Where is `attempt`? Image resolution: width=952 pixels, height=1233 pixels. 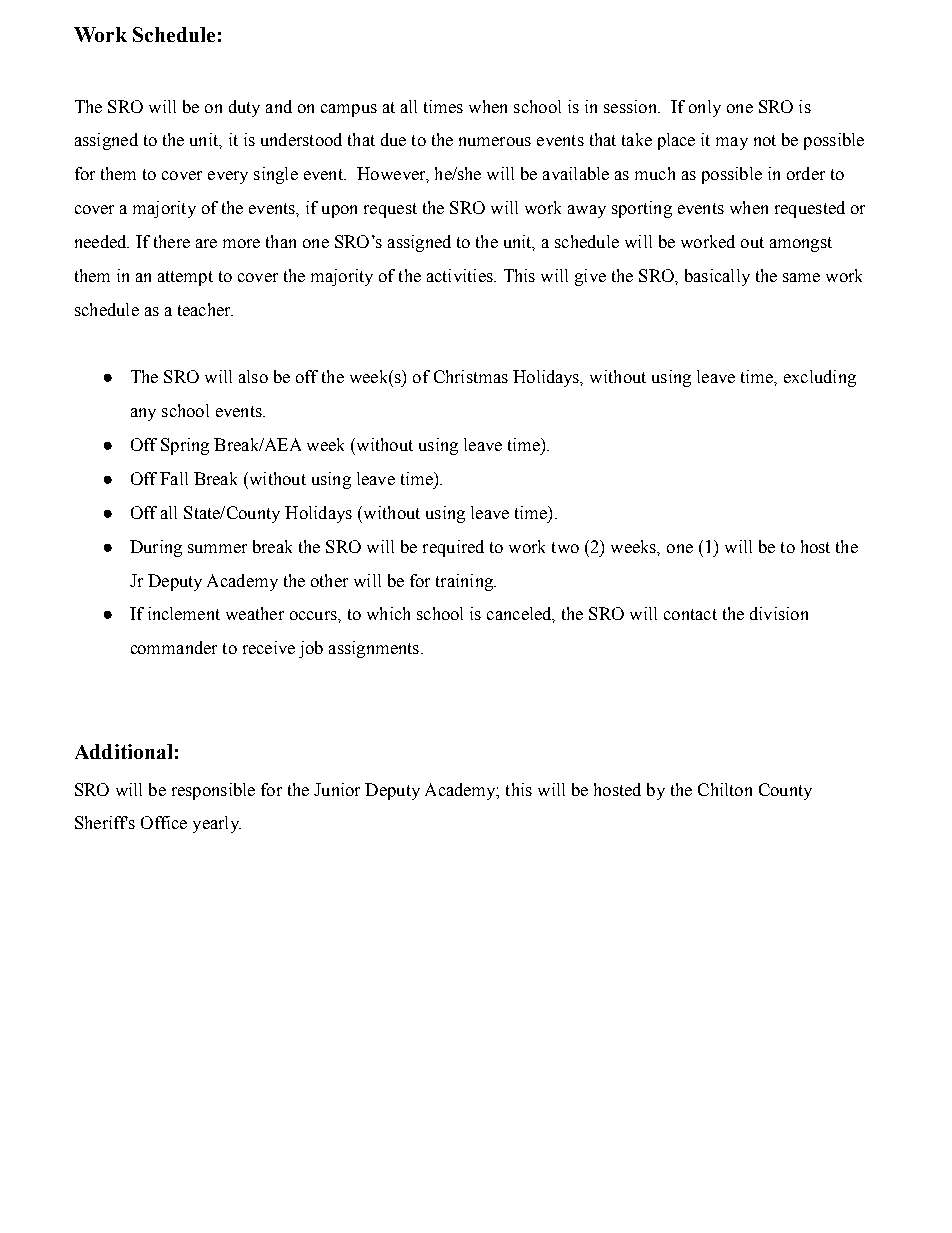
attempt is located at coordinates (185, 278).
